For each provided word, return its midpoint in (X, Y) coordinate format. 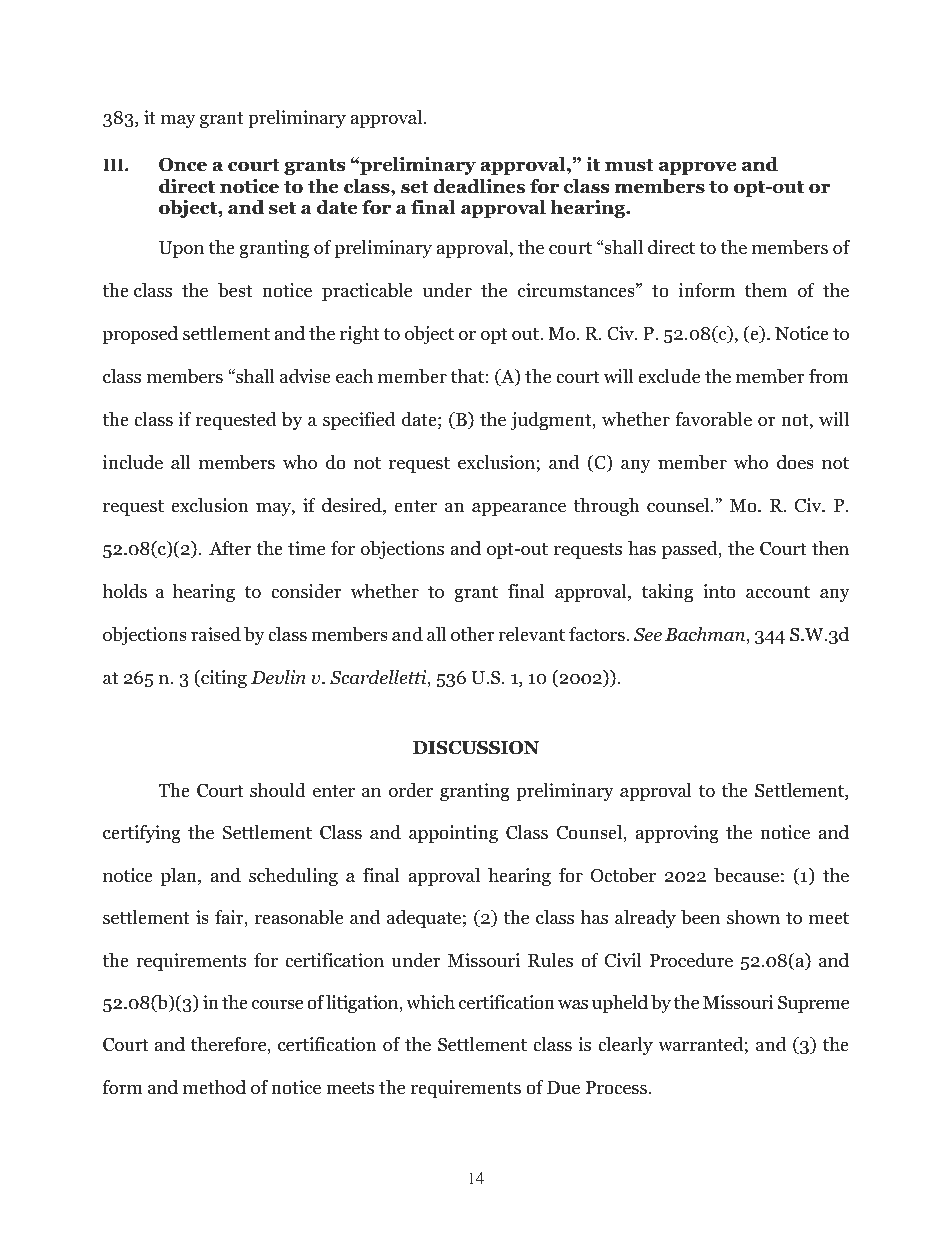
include (133, 462)
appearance (519, 509)
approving (677, 834)
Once (183, 164)
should (278, 790)
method (214, 1087)
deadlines (479, 186)
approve (697, 168)
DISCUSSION (476, 747)
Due (563, 1088)
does (795, 462)
